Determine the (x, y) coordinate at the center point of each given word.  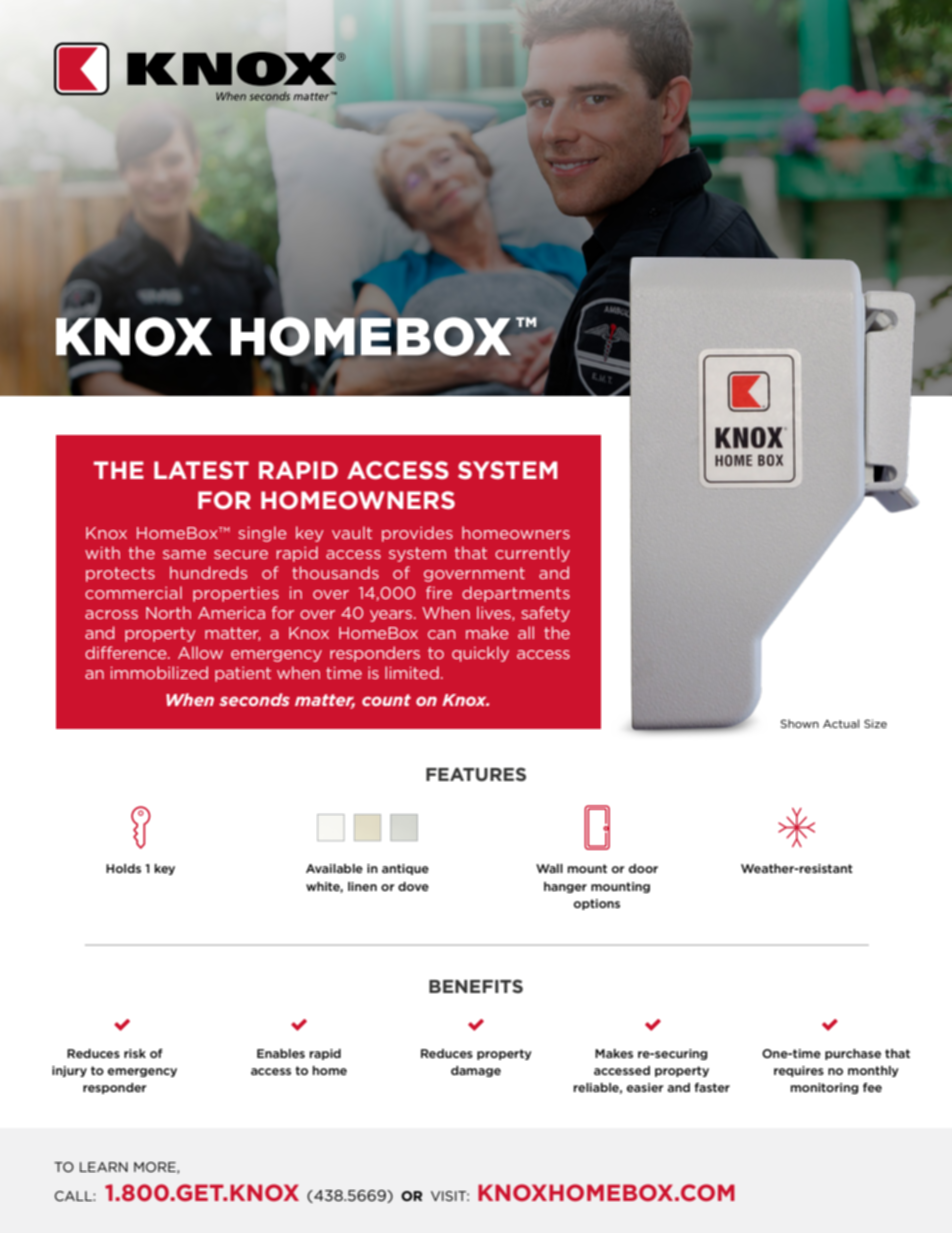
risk (135, 1053)
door (643, 868)
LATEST (201, 470)
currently (532, 554)
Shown (799, 723)
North (168, 612)
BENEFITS (476, 986)
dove (413, 886)
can (441, 634)
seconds (254, 699)
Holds (123, 868)
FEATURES (476, 774)
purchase (853, 1054)
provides (417, 534)
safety (545, 614)
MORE (156, 1168)
